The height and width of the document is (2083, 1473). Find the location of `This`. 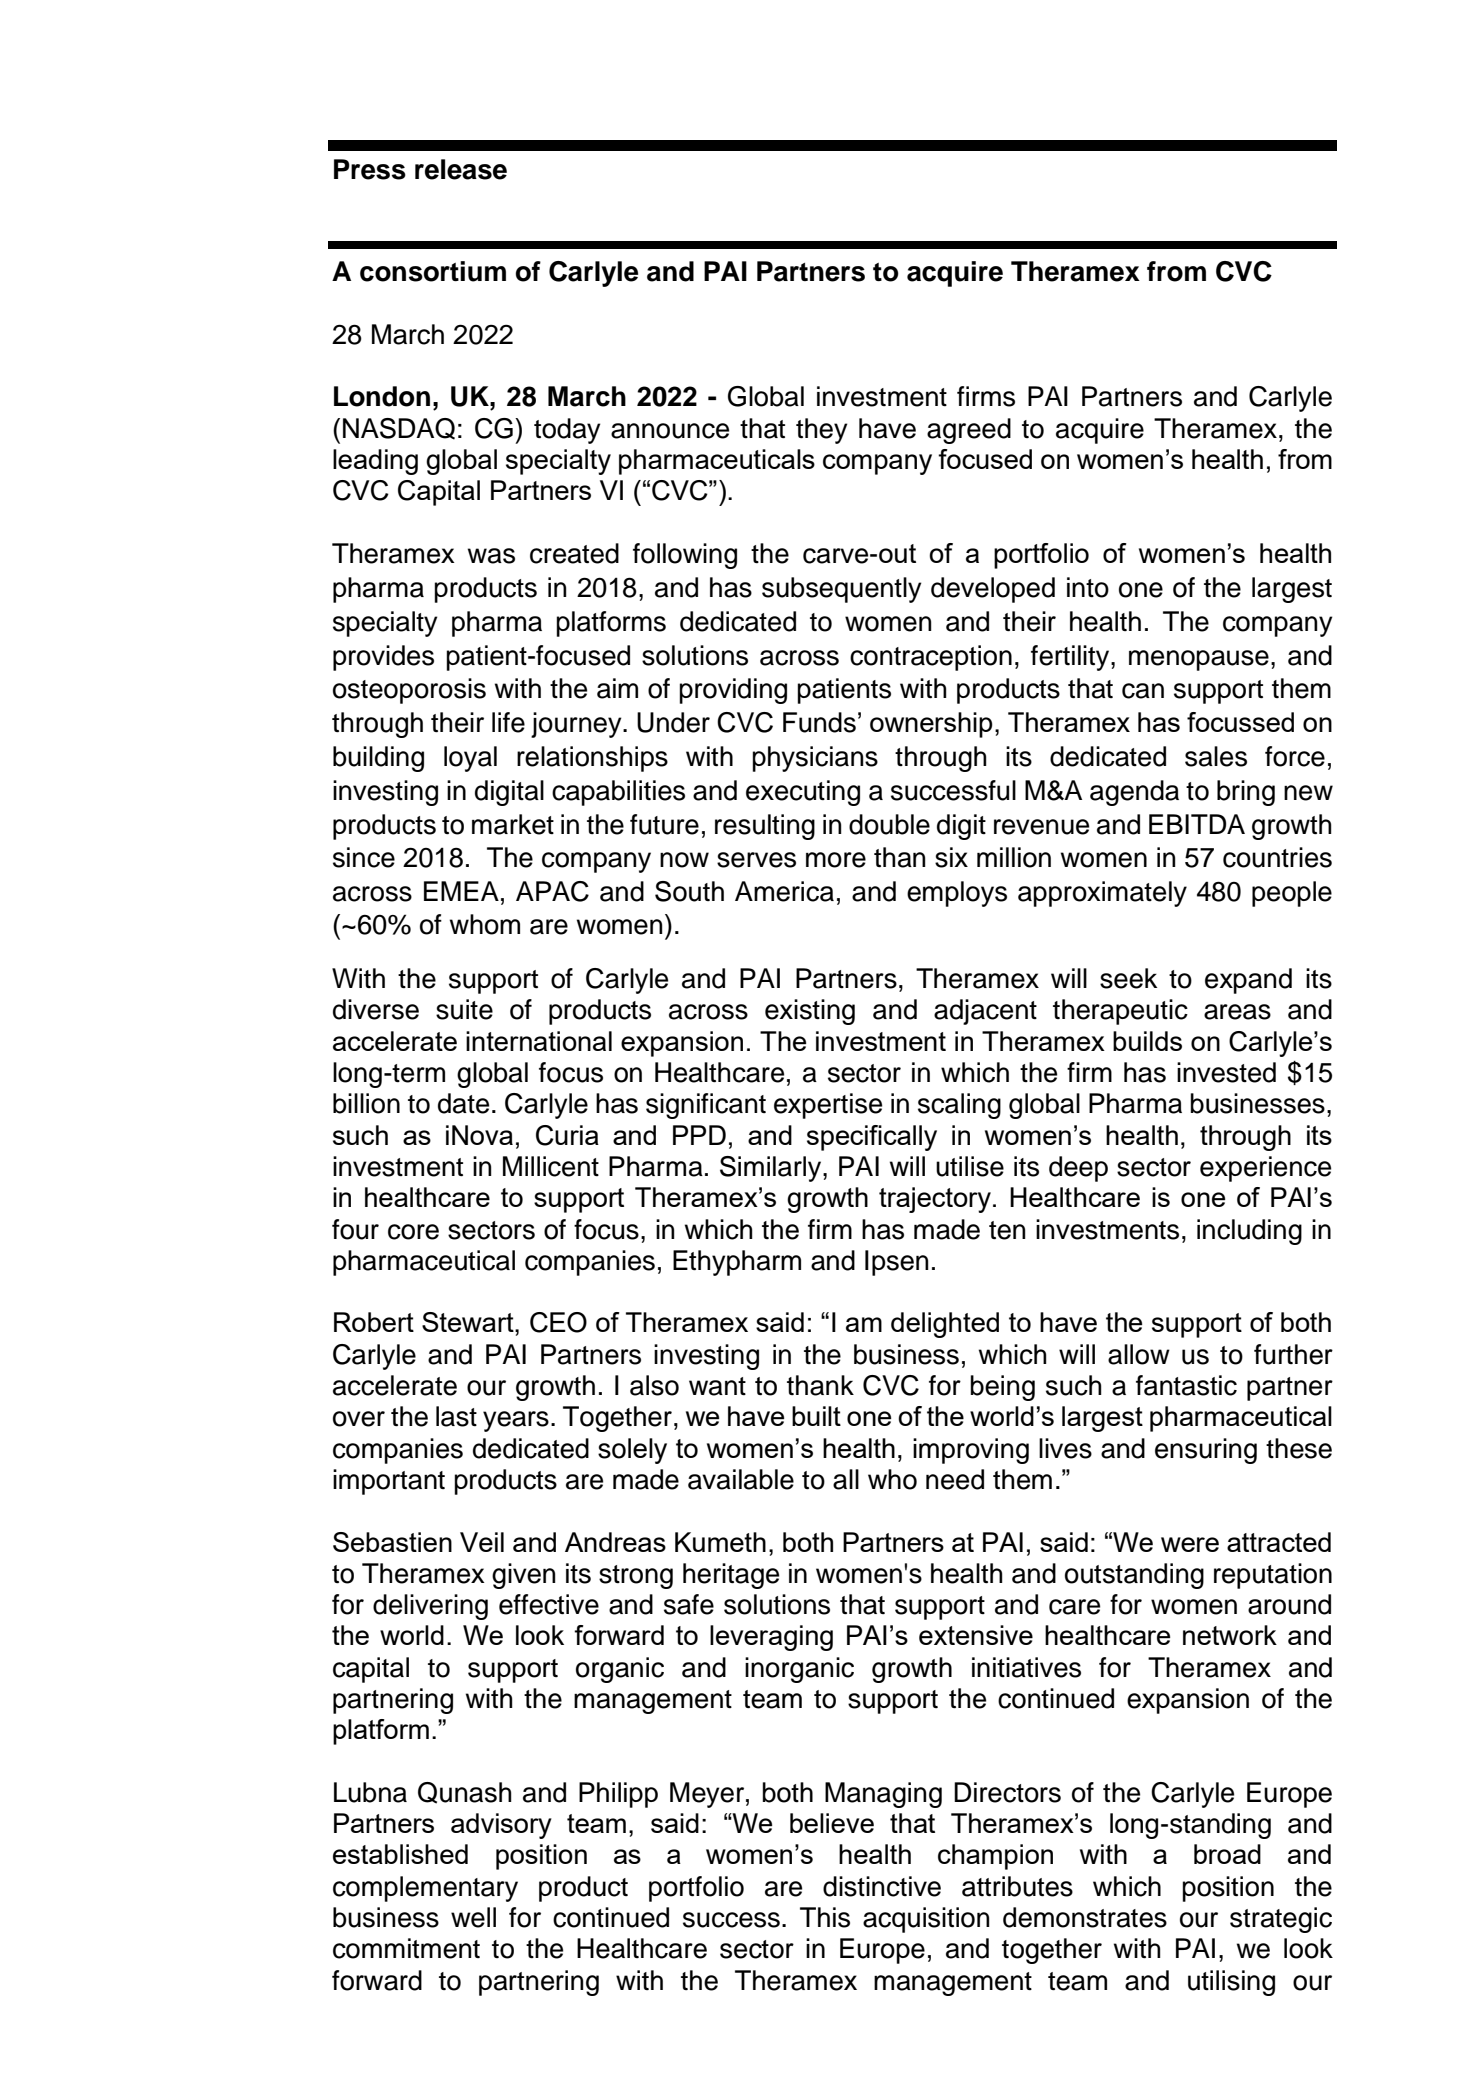

This is located at coordinates (825, 1917).
